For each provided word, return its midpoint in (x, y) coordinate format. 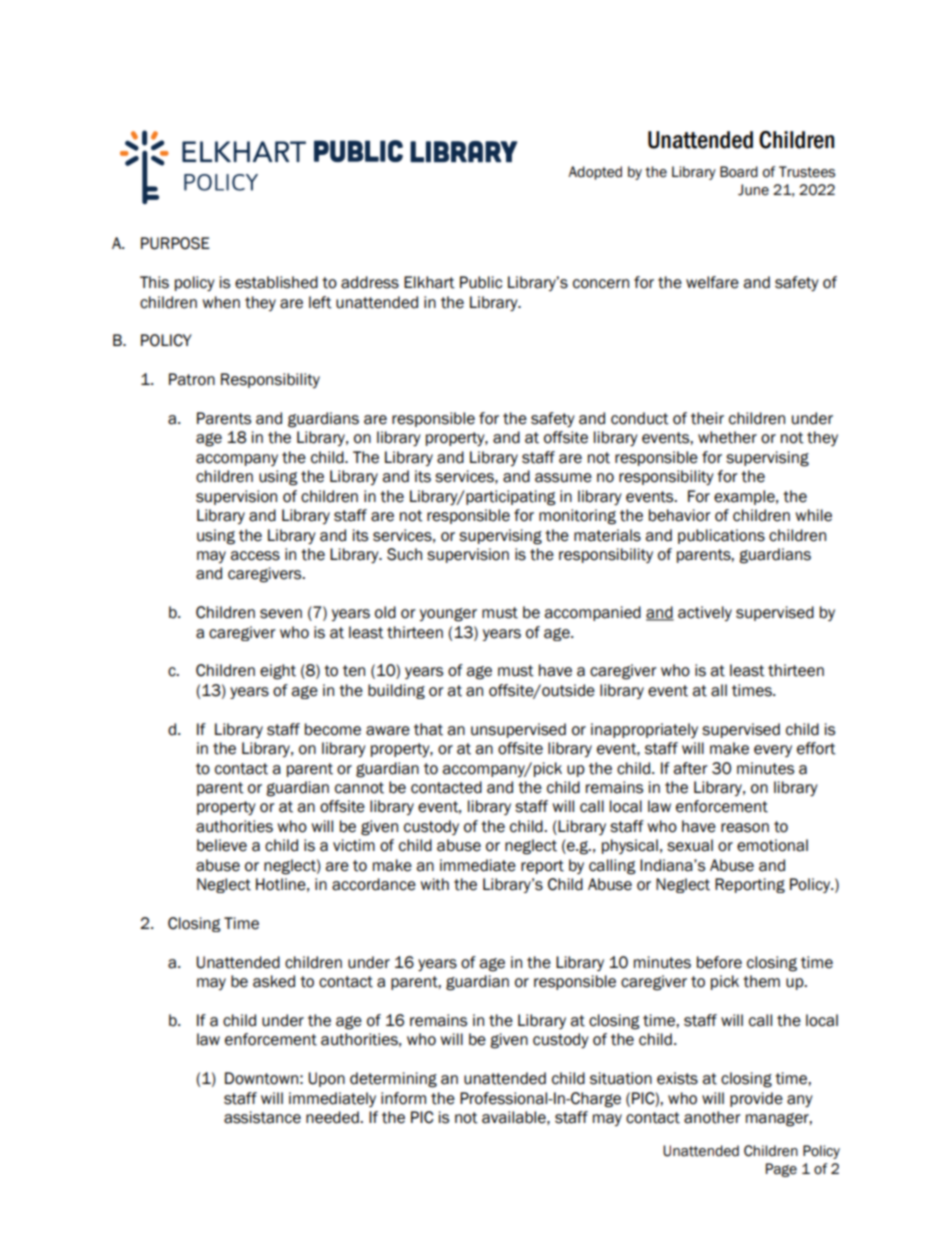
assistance (262, 1117)
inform (403, 1098)
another (712, 1117)
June (753, 190)
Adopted (595, 173)
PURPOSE (175, 243)
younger (448, 615)
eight (278, 672)
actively (705, 613)
